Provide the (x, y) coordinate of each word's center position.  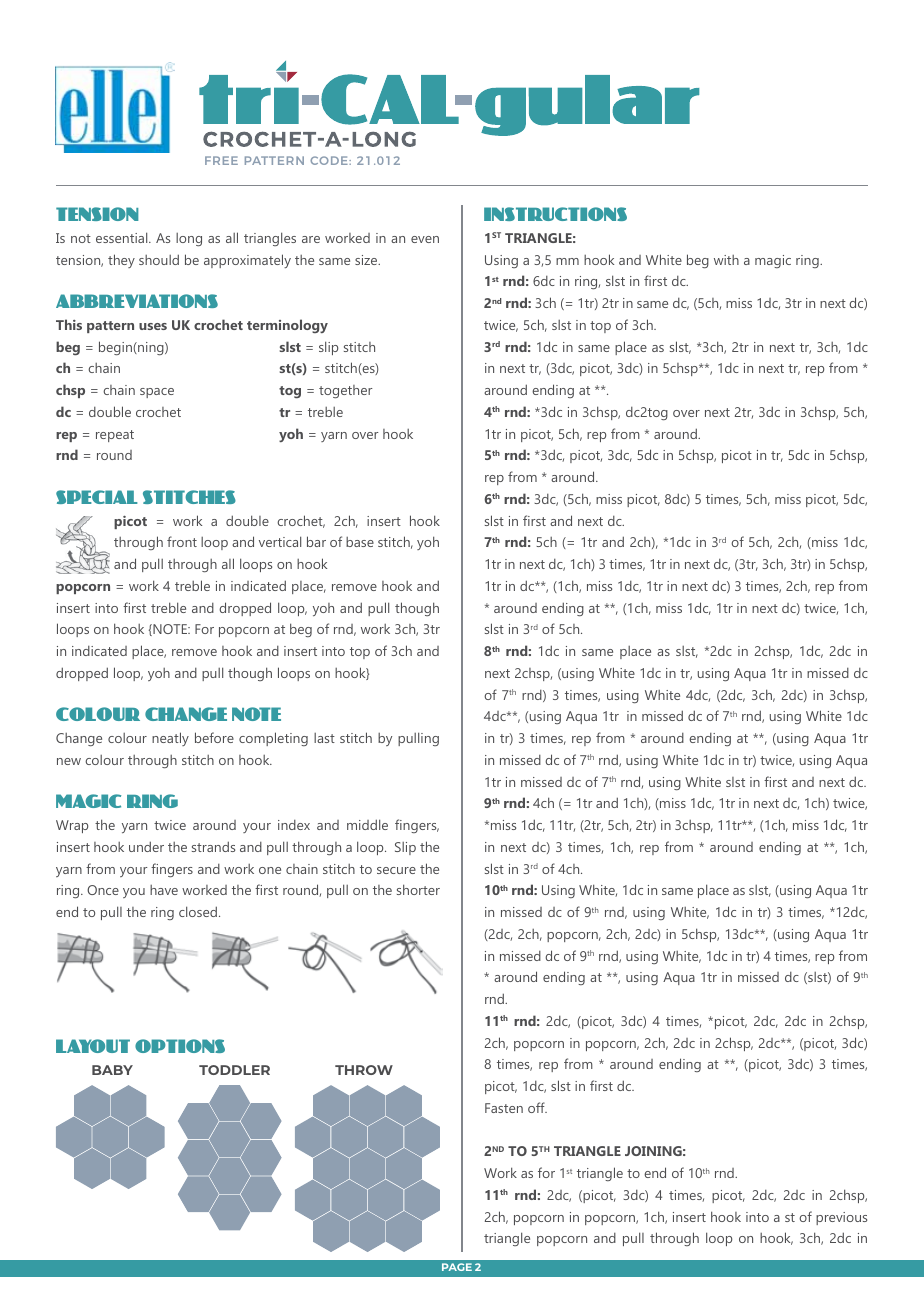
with (726, 260)
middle (367, 824)
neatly (170, 739)
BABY (112, 1070)
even (425, 239)
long (189, 239)
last (324, 738)
